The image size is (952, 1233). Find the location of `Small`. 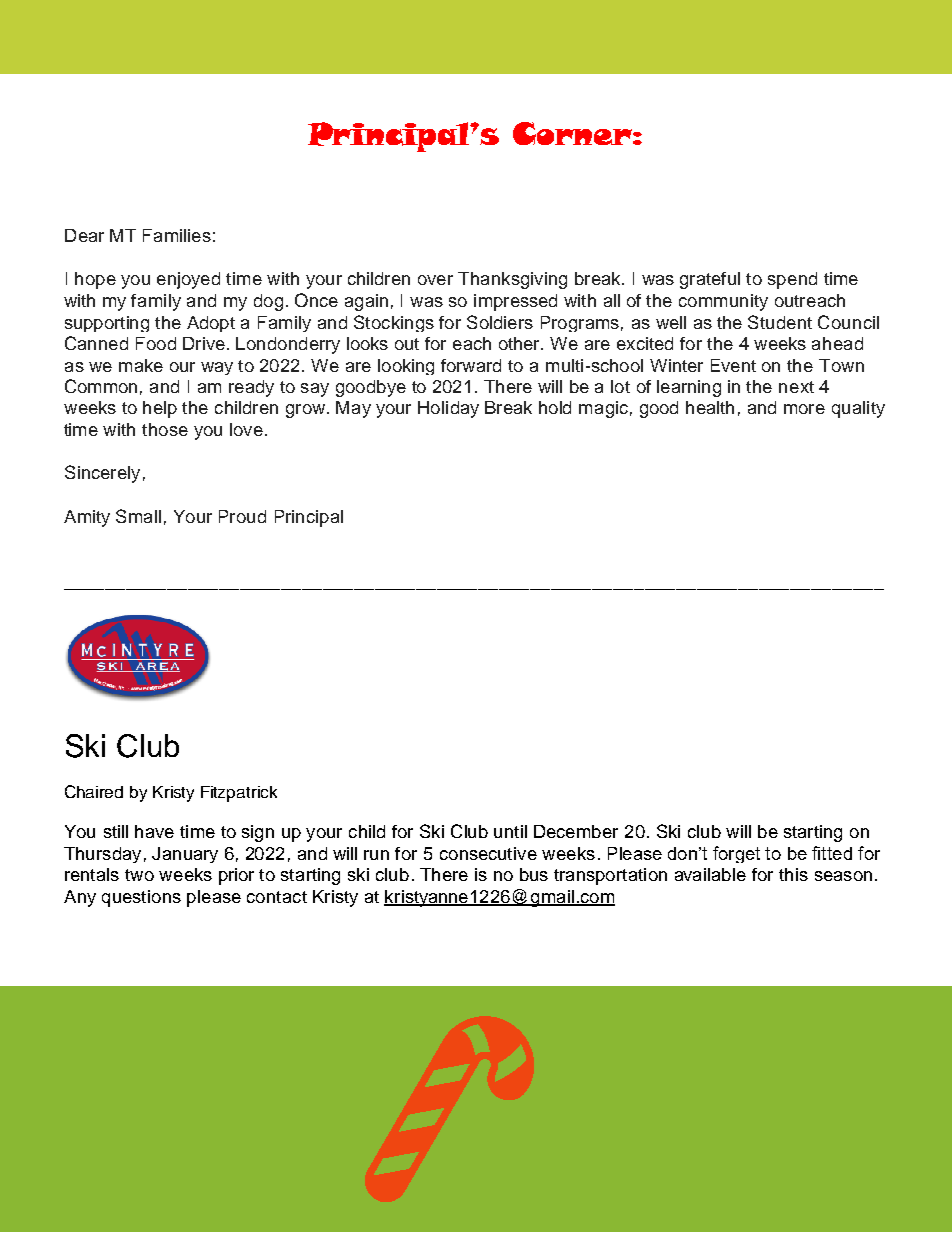

Small is located at coordinates (138, 516).
